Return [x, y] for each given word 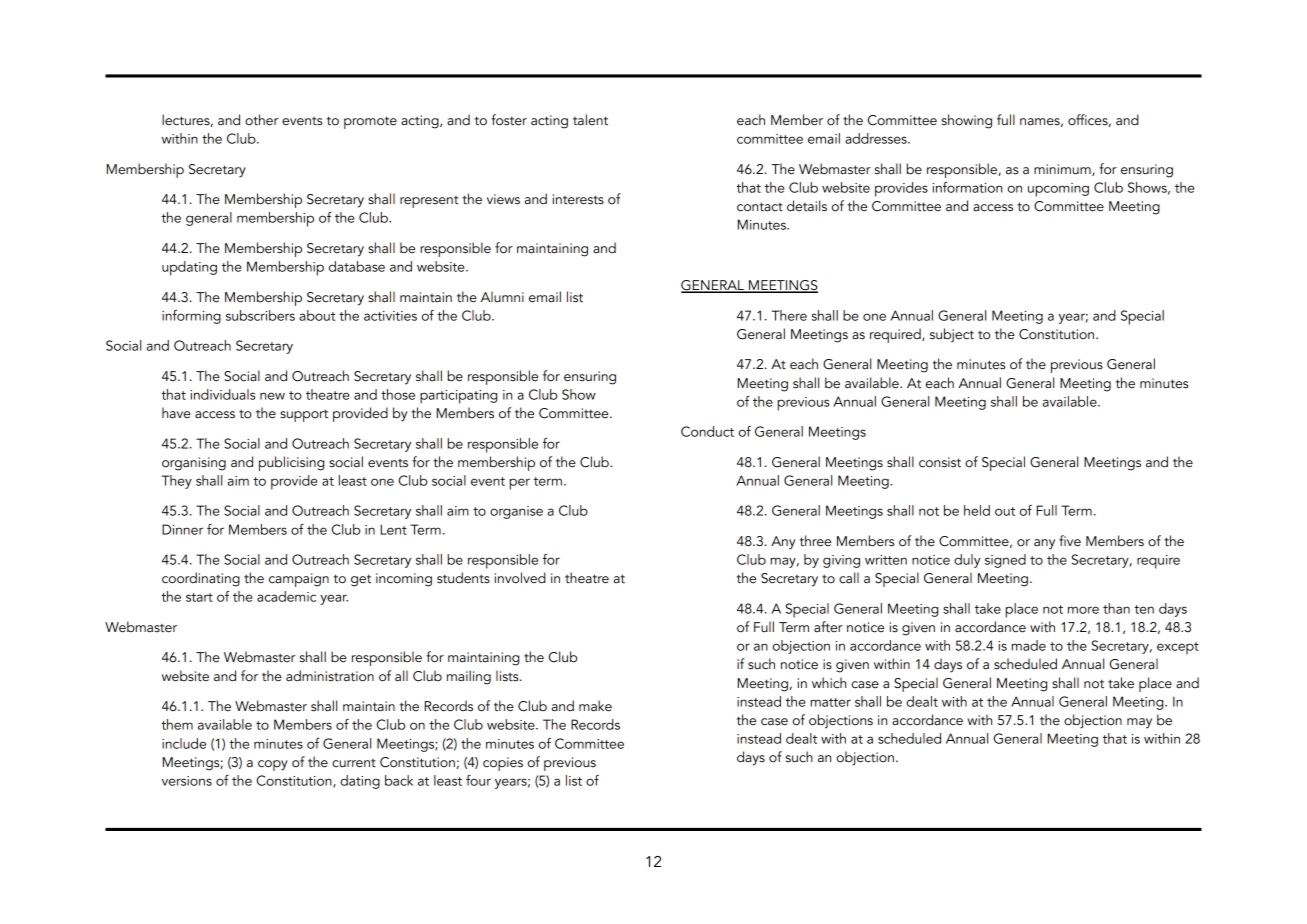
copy [273, 765]
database [357, 266]
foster [509, 120]
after [828, 627]
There [789, 315]
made [1028, 645]
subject [952, 335]
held [977, 510]
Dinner [182, 529]
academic [286, 596]
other [261, 120]
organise [516, 512]
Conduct [707, 431]
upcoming [1058, 190]
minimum [1063, 170]
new [272, 396]
